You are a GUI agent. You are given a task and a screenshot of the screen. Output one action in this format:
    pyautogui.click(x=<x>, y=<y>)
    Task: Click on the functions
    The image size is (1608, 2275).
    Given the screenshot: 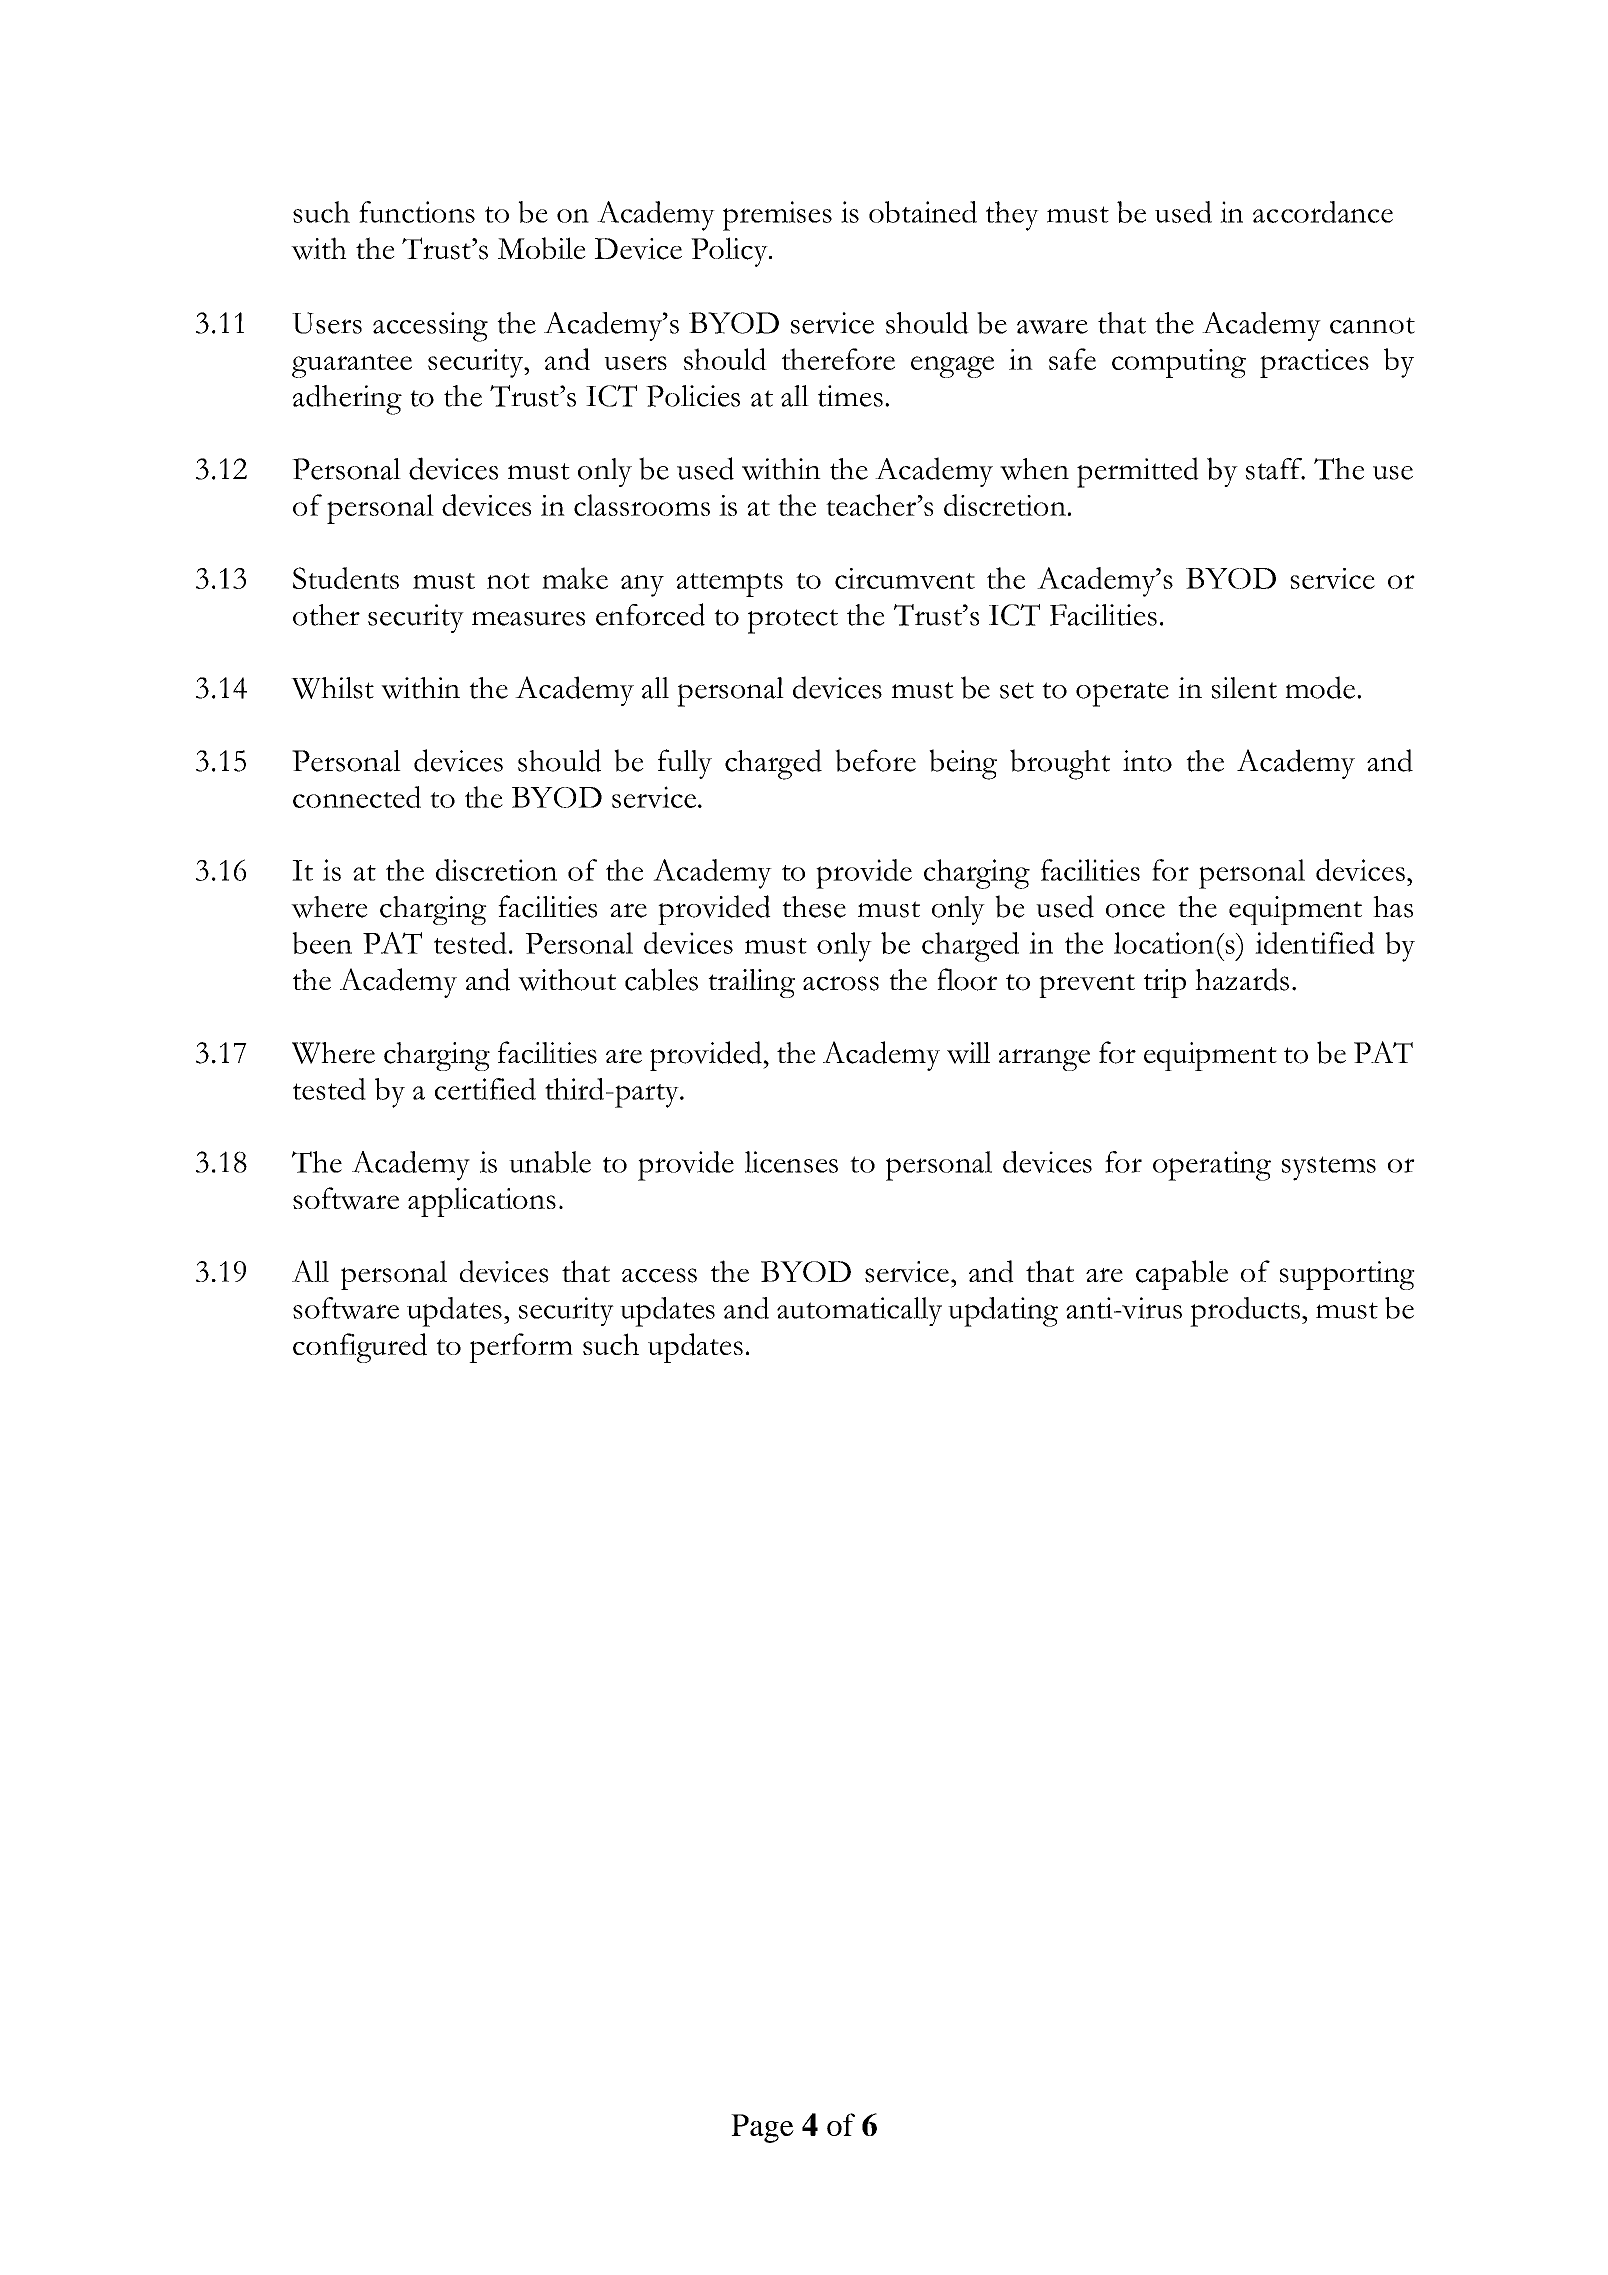 What is the action you would take?
    pyautogui.click(x=417, y=212)
